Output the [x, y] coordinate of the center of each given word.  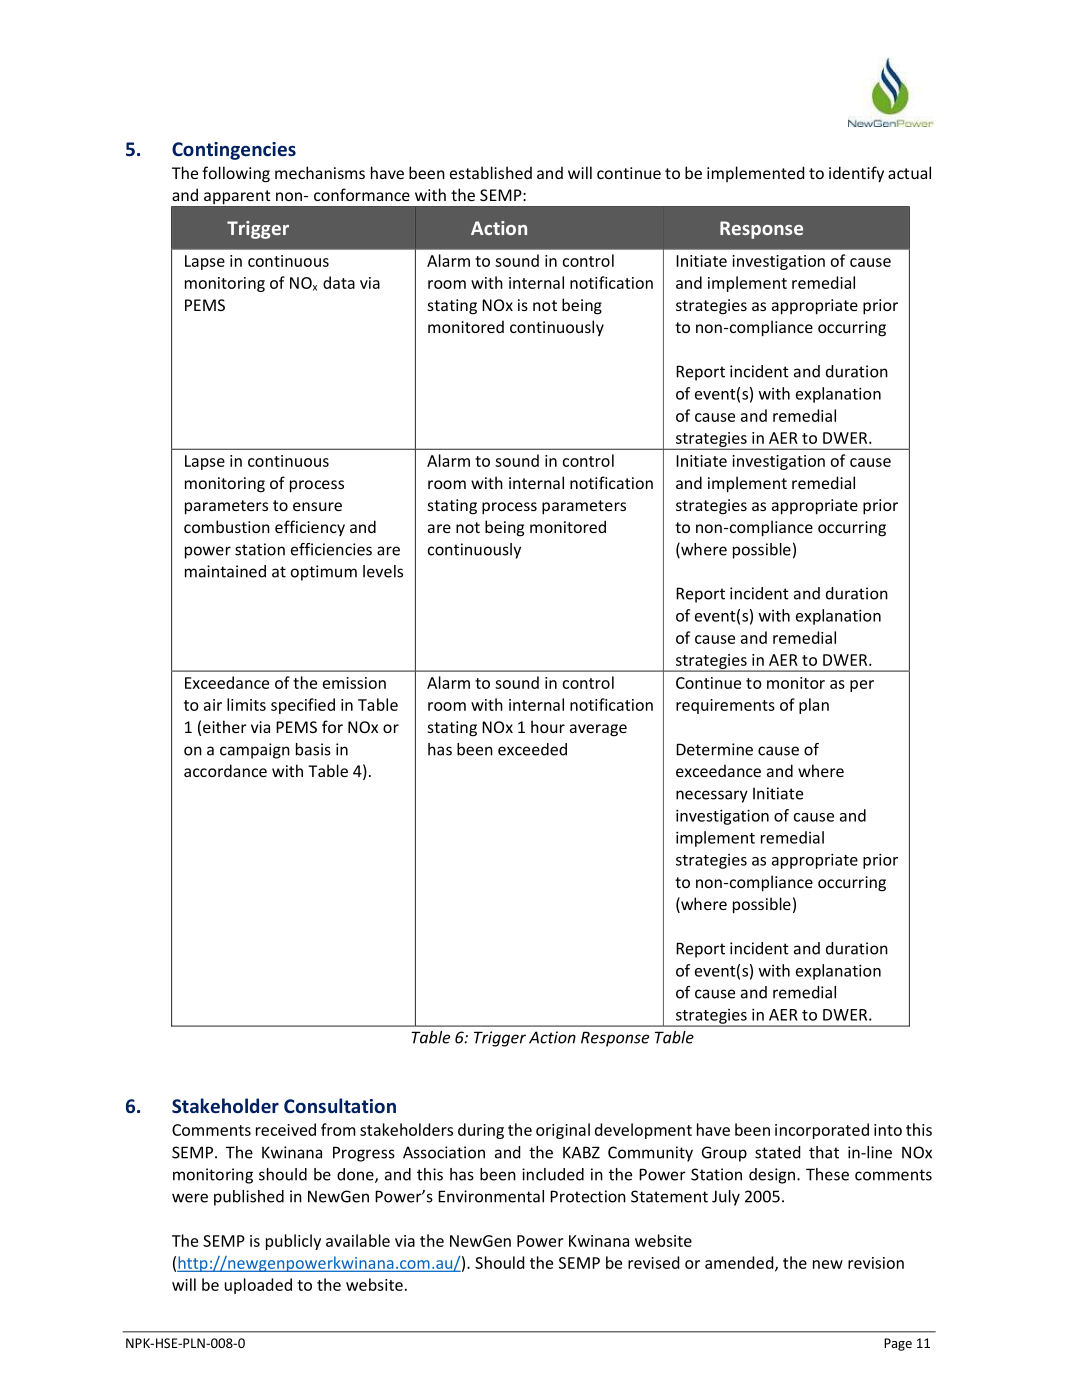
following [236, 174]
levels [383, 571]
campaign [255, 751]
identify [856, 174]
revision [876, 1263]
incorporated [822, 1131]
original [563, 1131]
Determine [714, 749]
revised [653, 1262]
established [491, 172]
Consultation [340, 1105]
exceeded [532, 749]
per [862, 686]
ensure [317, 506]
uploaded [258, 1286]
